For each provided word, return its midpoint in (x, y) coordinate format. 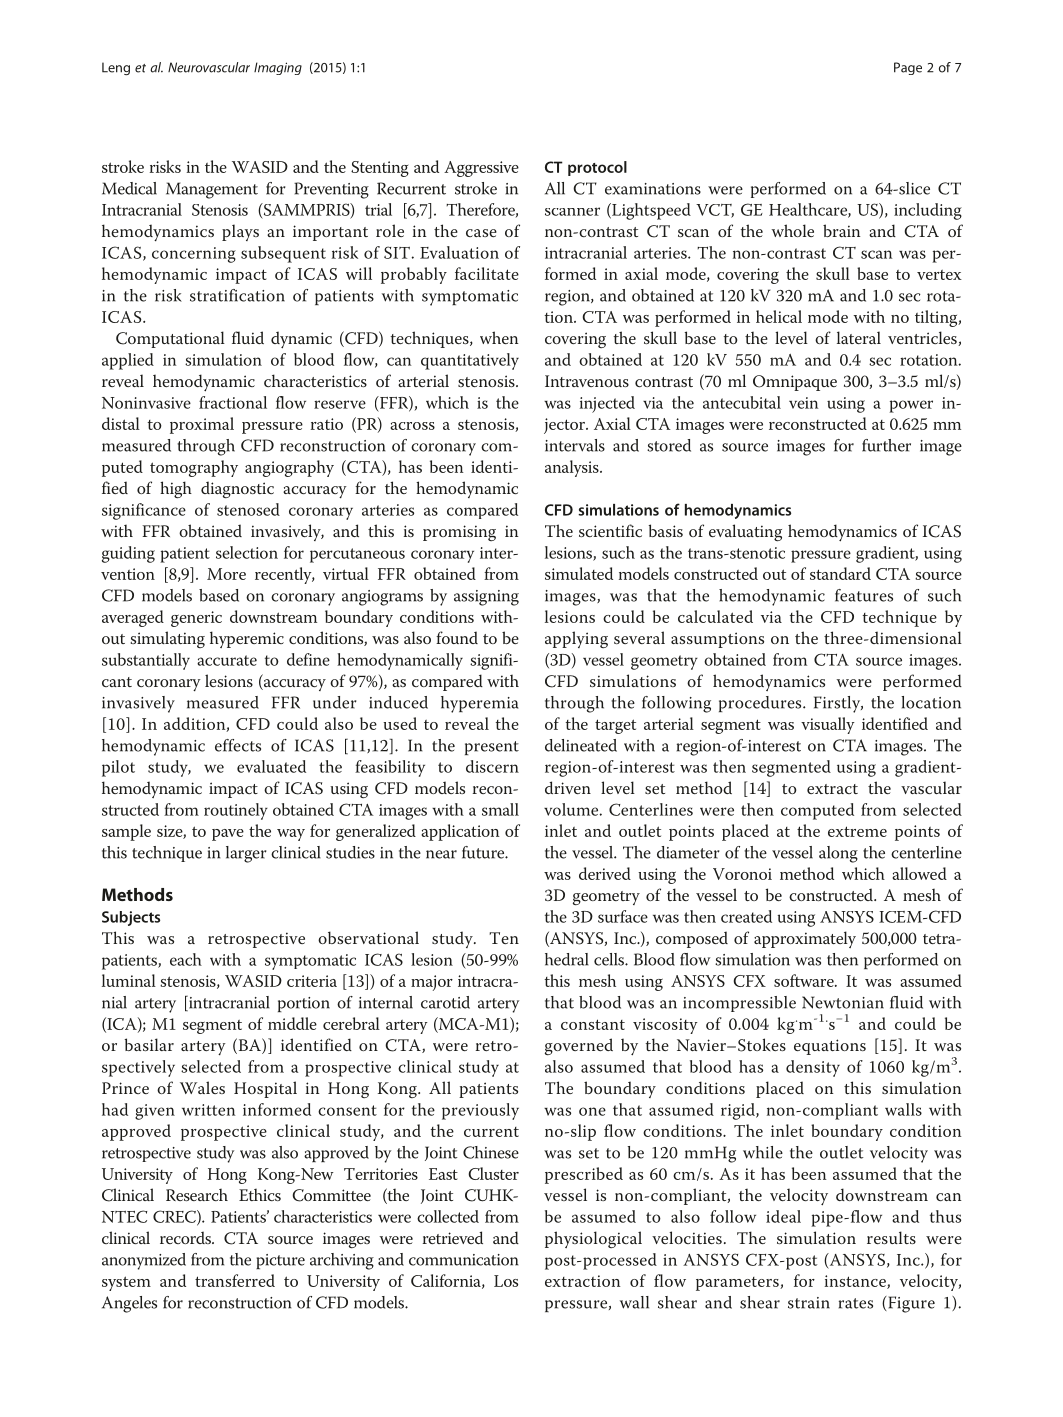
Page (908, 68)
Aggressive (481, 169)
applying (576, 639)
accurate (227, 660)
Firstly (838, 704)
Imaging (278, 68)
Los (506, 1281)
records (186, 1237)
